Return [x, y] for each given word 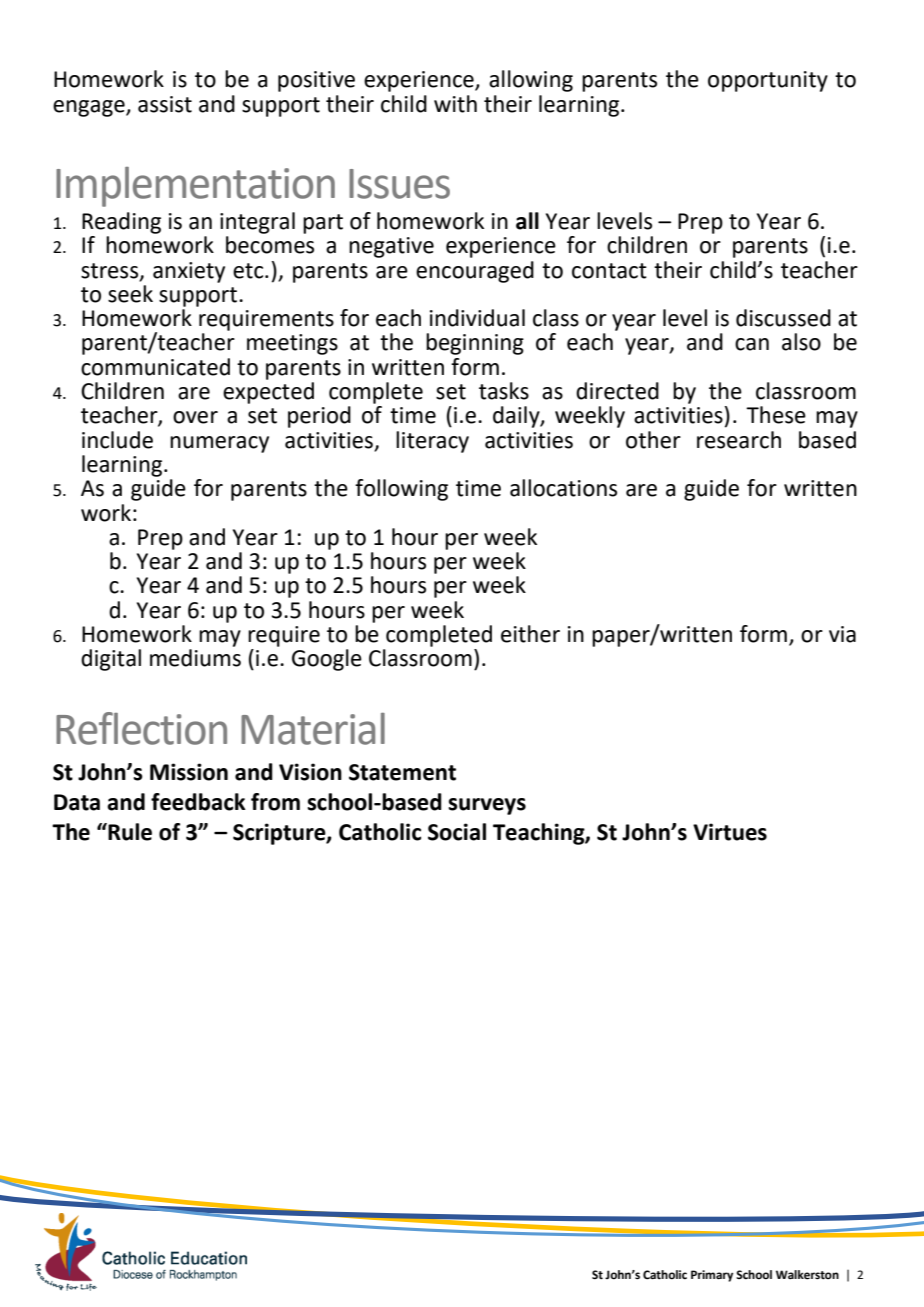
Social [457, 832]
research [739, 440]
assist [165, 104]
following [401, 490]
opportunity [768, 81]
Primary [712, 1276]
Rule [129, 832]
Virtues [730, 832]
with [455, 104]
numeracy [219, 444]
